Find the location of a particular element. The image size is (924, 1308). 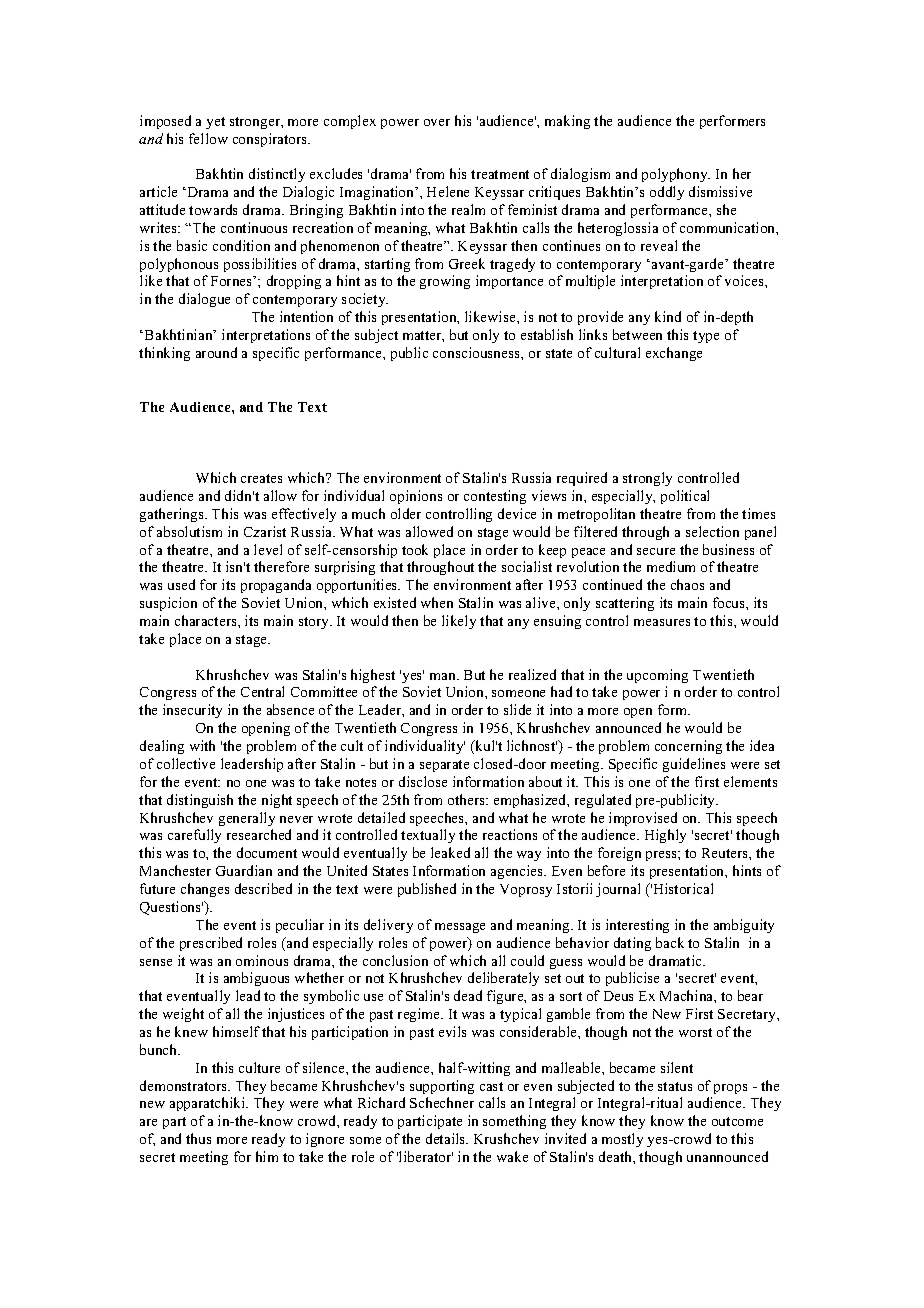

details is located at coordinates (447, 1138).
